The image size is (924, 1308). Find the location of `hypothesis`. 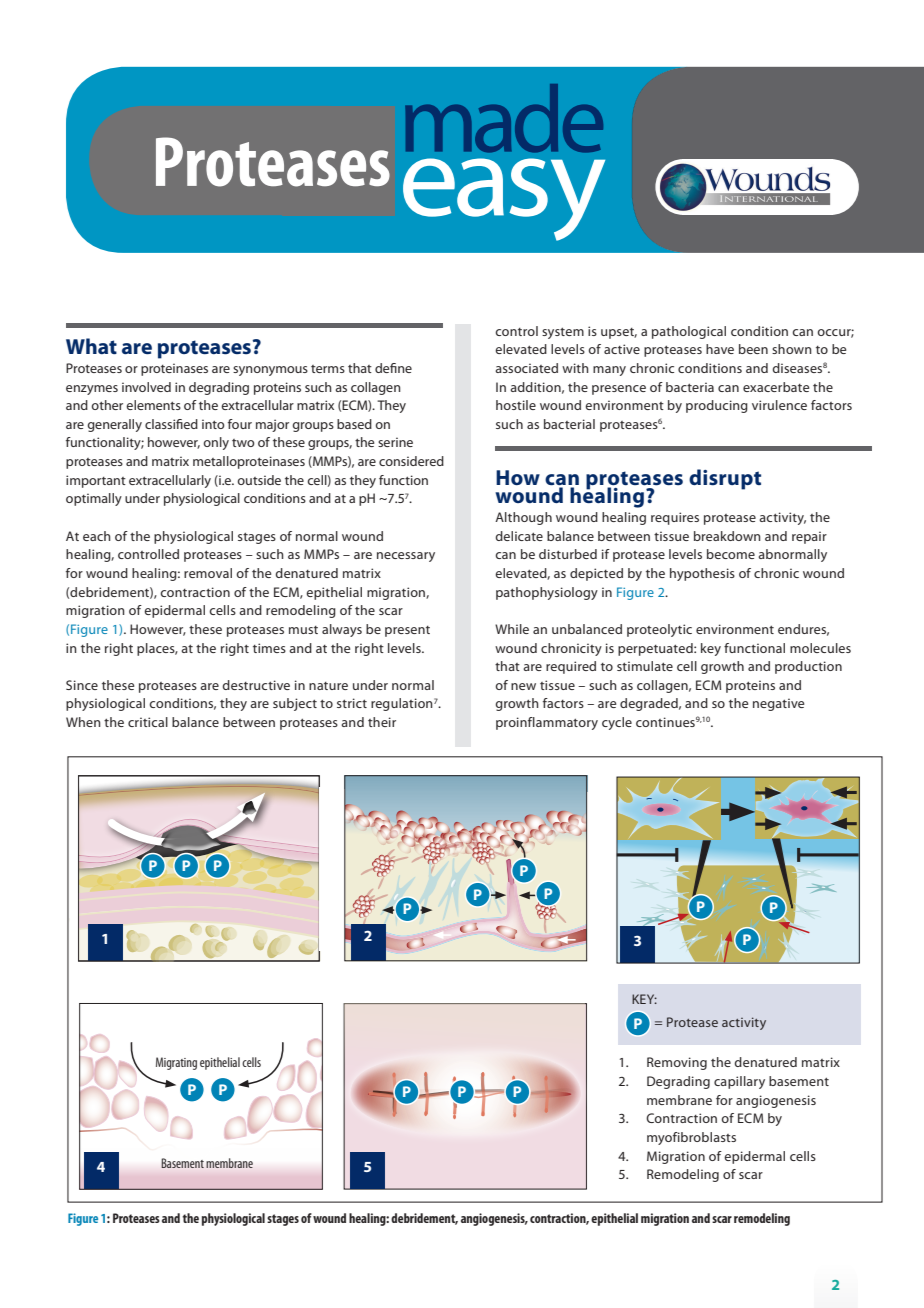

hypothesis is located at coordinates (702, 574).
